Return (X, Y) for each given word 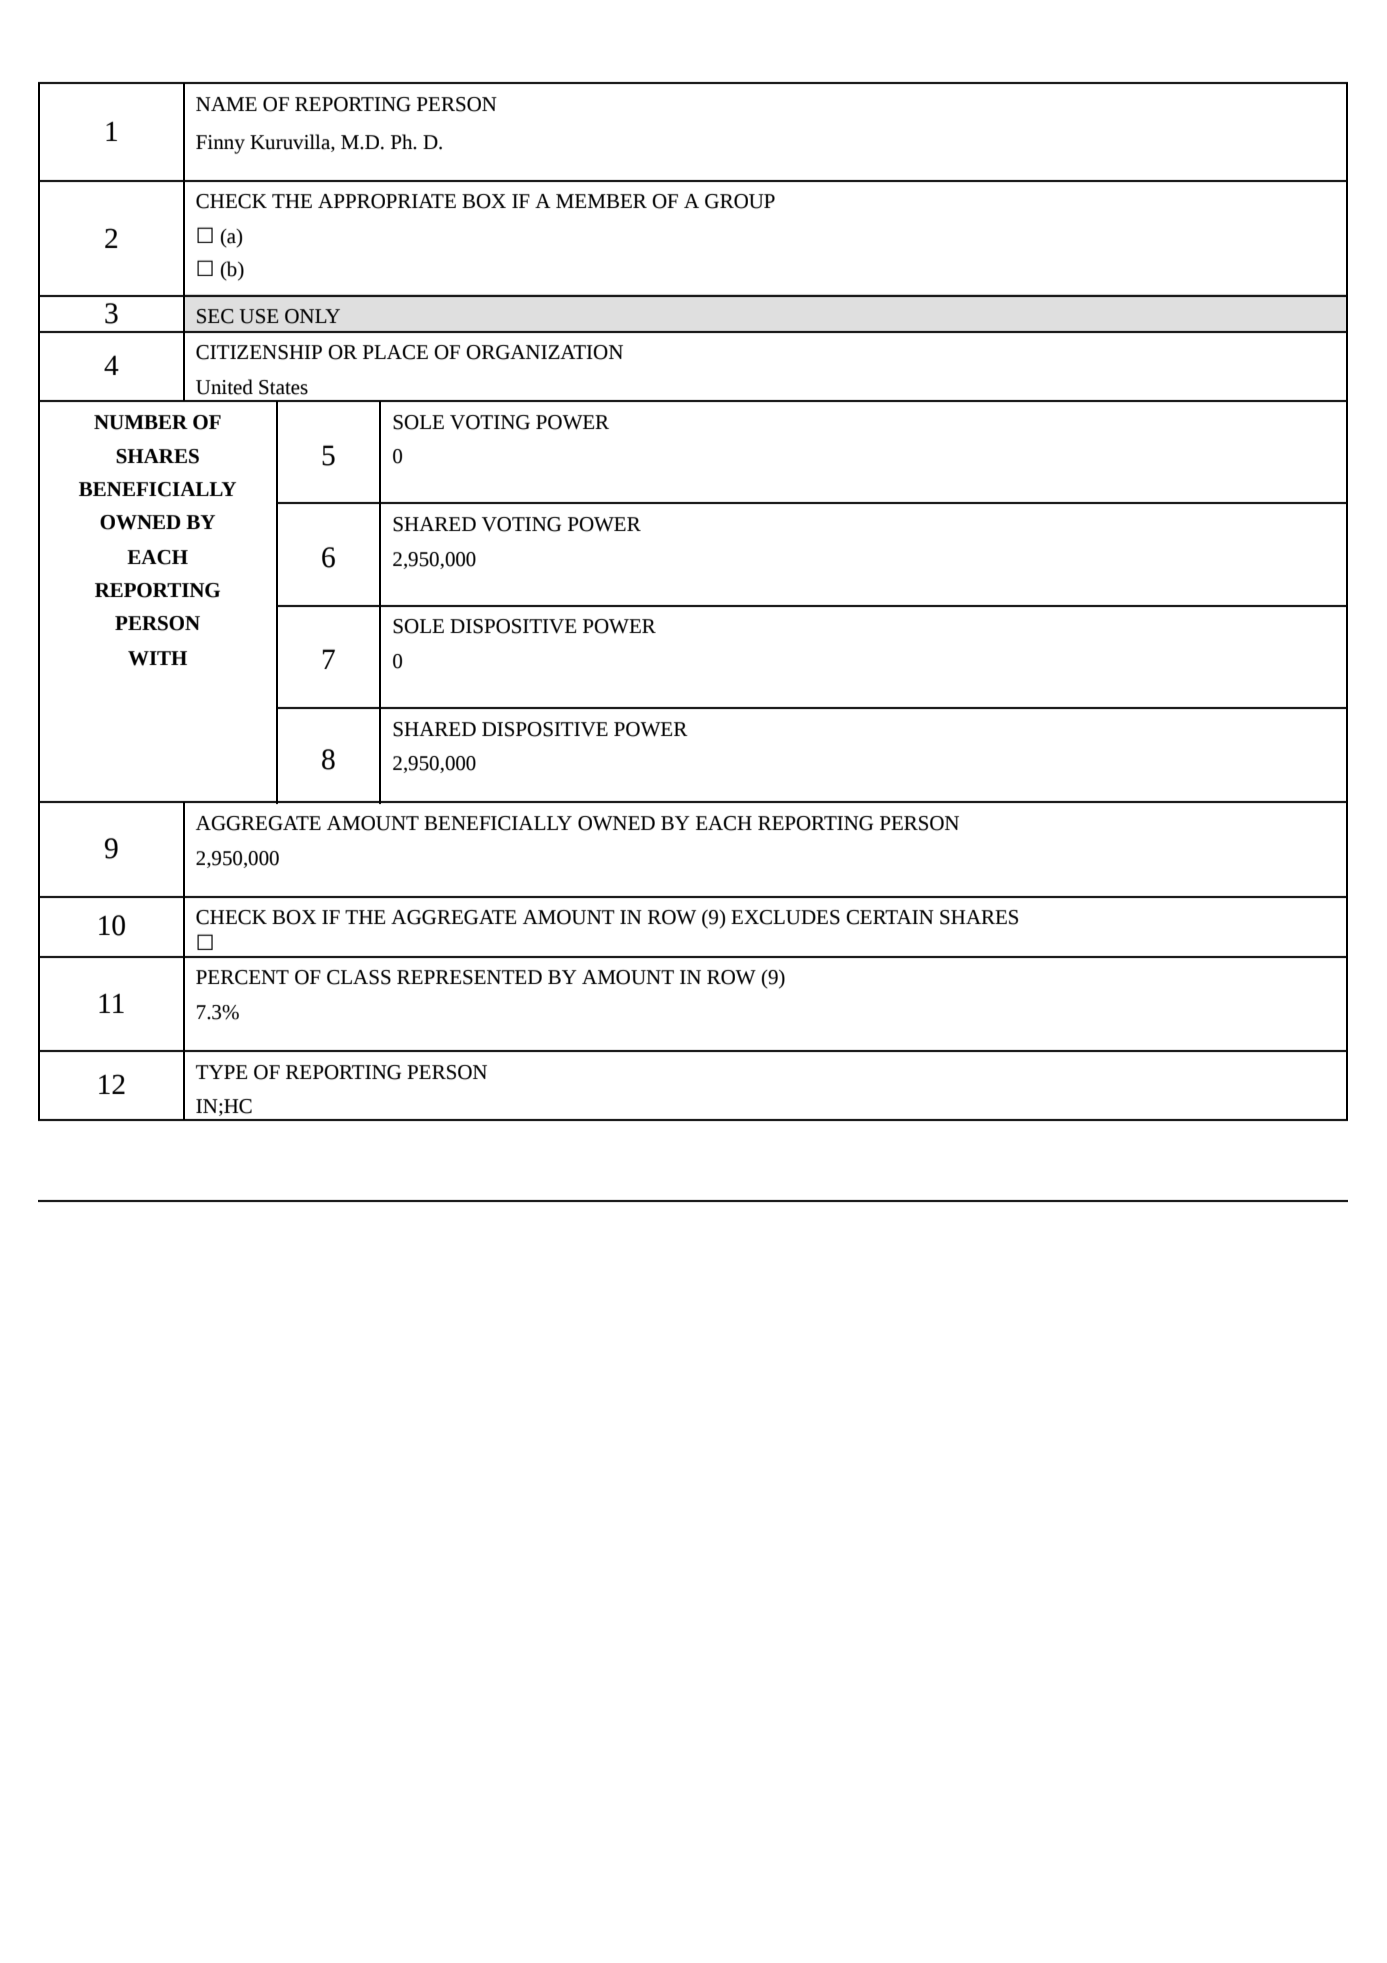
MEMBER (601, 201)
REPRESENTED (469, 977)
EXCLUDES (785, 917)
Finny (220, 144)
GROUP (740, 201)
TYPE (221, 1072)
